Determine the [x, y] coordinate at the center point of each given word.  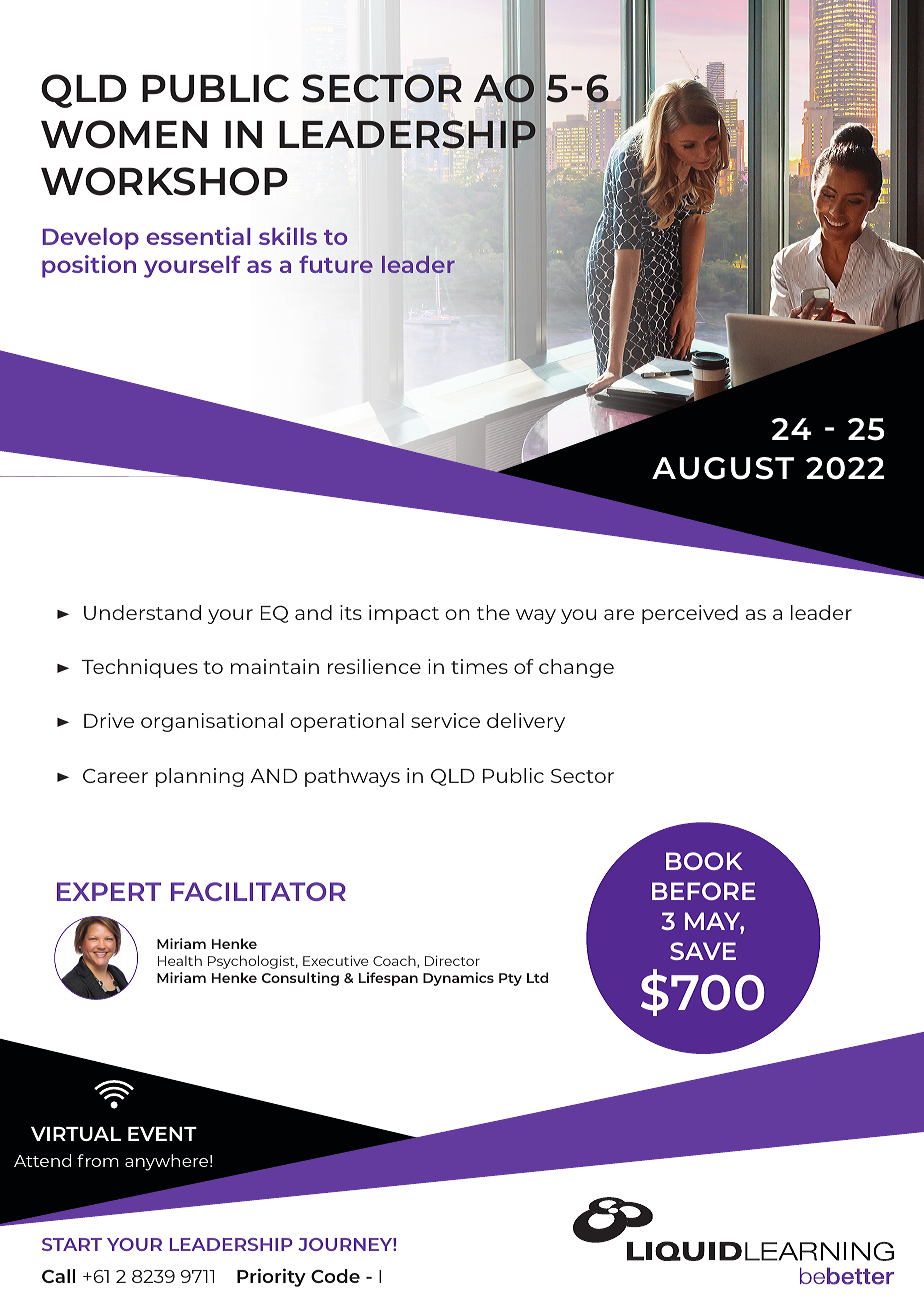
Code [335, 1276]
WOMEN [124, 134]
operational [347, 722]
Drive [109, 720]
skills [288, 236]
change [576, 668]
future [336, 264]
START [72, 1244]
